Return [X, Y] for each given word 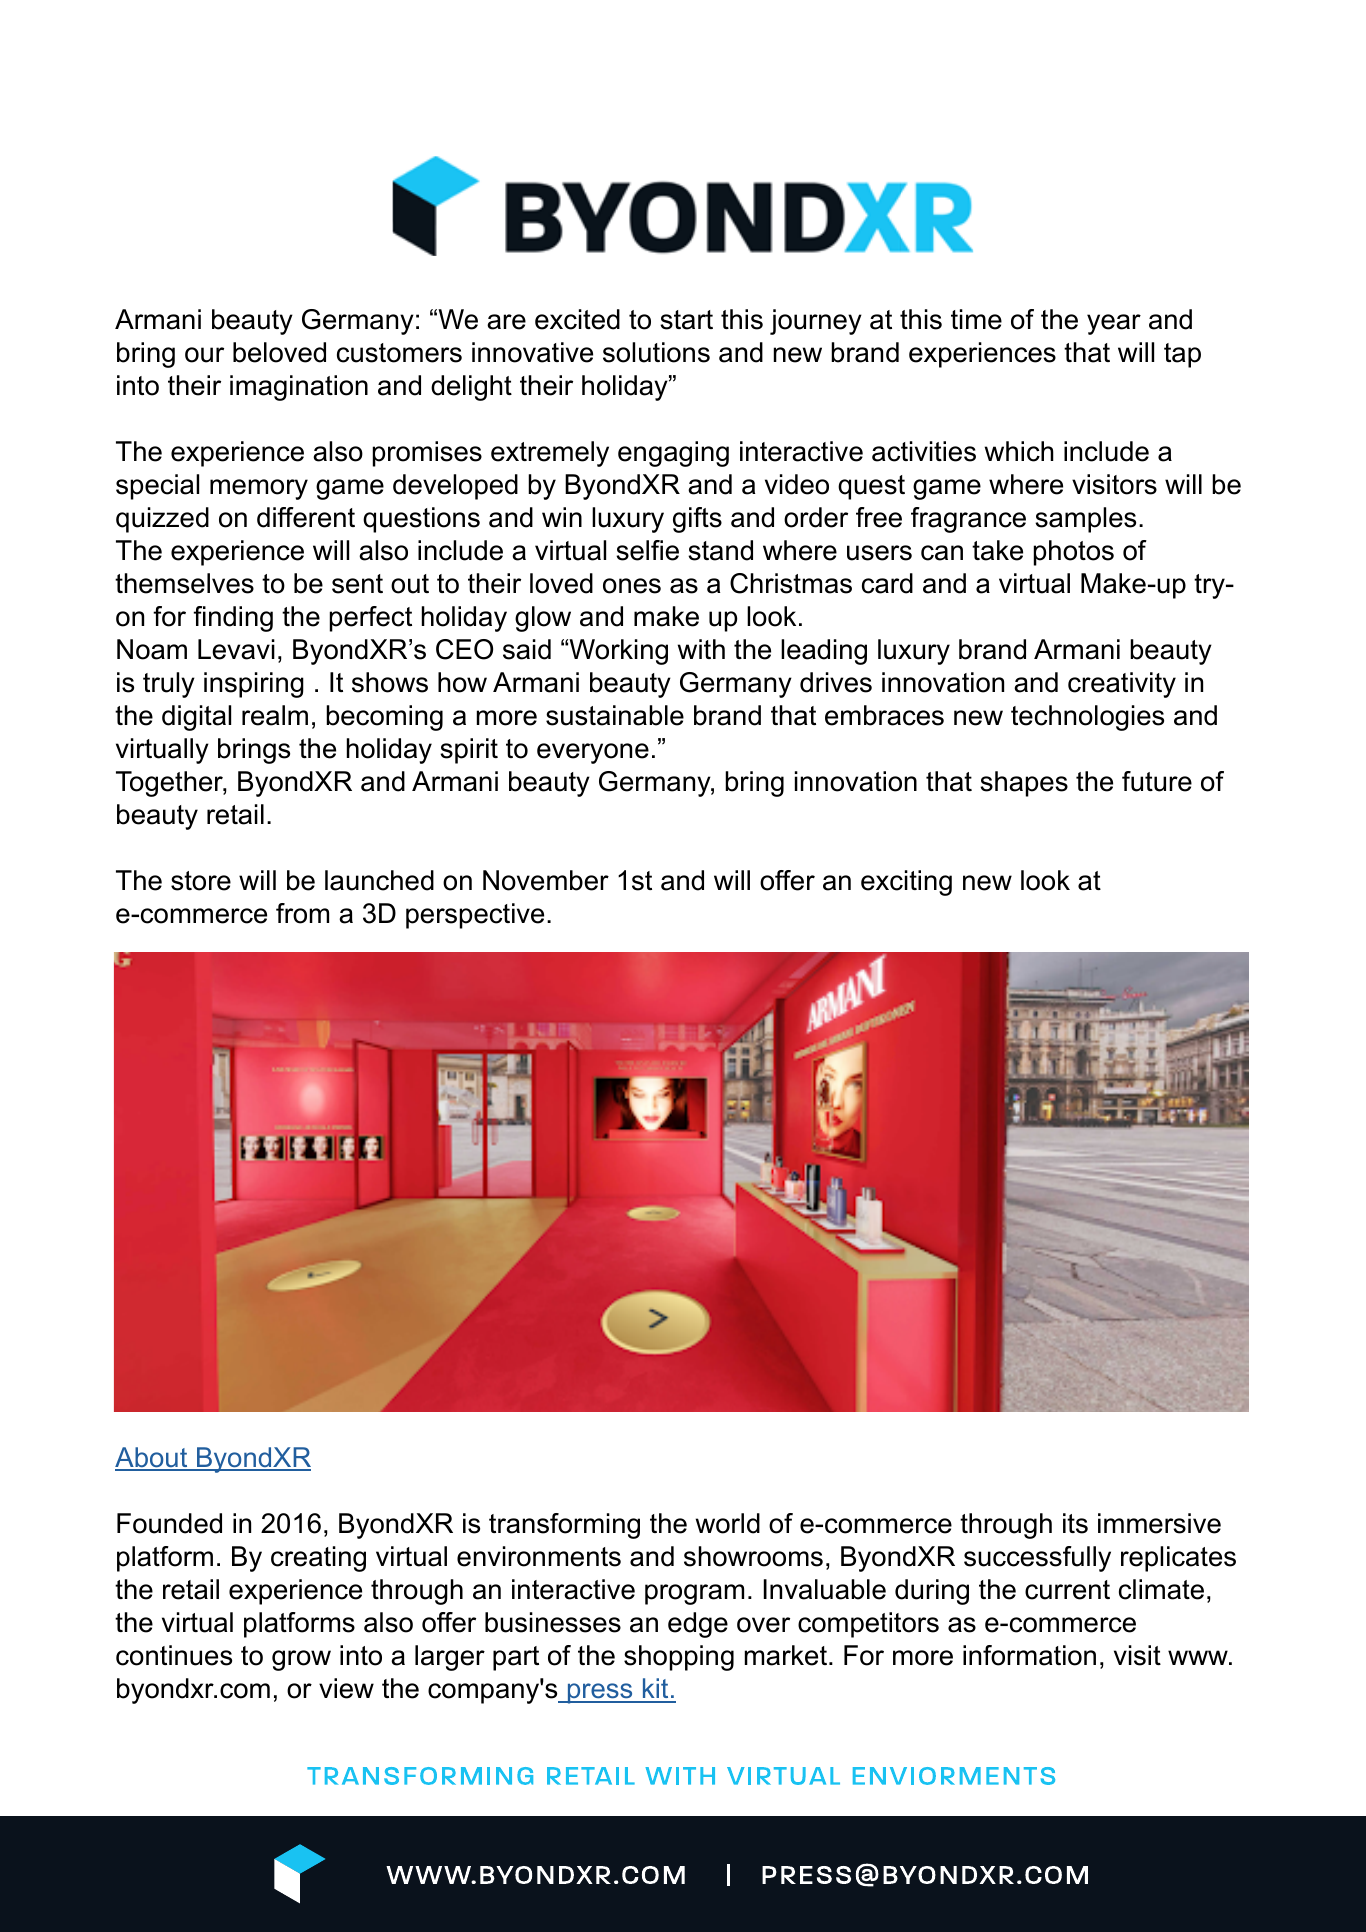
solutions [656, 352]
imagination [299, 388]
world [728, 1523]
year [1114, 324]
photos [1074, 553]
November [546, 880]
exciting [906, 883]
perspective [475, 916]
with [701, 649]
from [302, 913]
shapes [1024, 784]
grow [301, 1660]
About [152, 1458]
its [1075, 1523]
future [1157, 781]
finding [233, 619]
